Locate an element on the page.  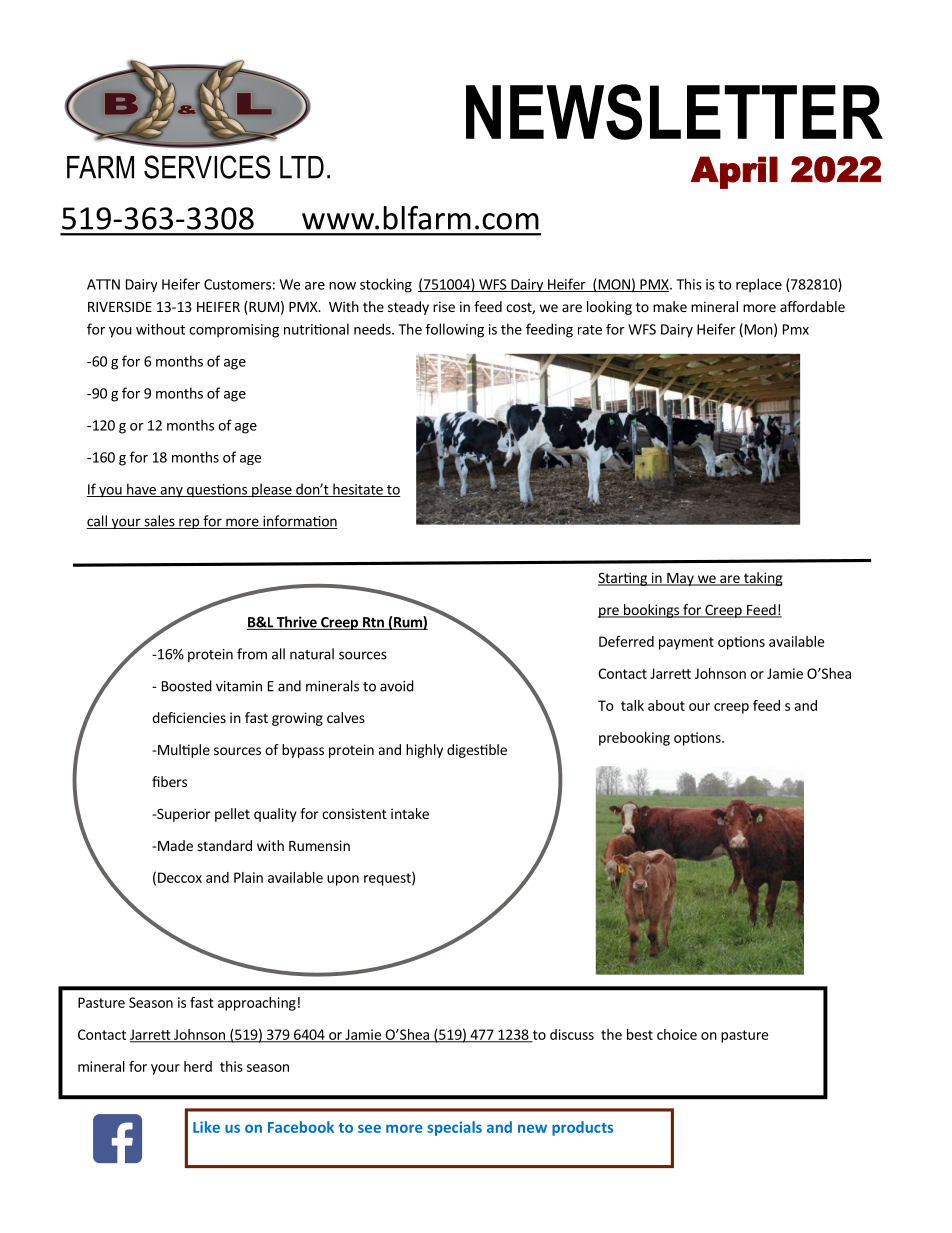
about is located at coordinates (666, 705).
